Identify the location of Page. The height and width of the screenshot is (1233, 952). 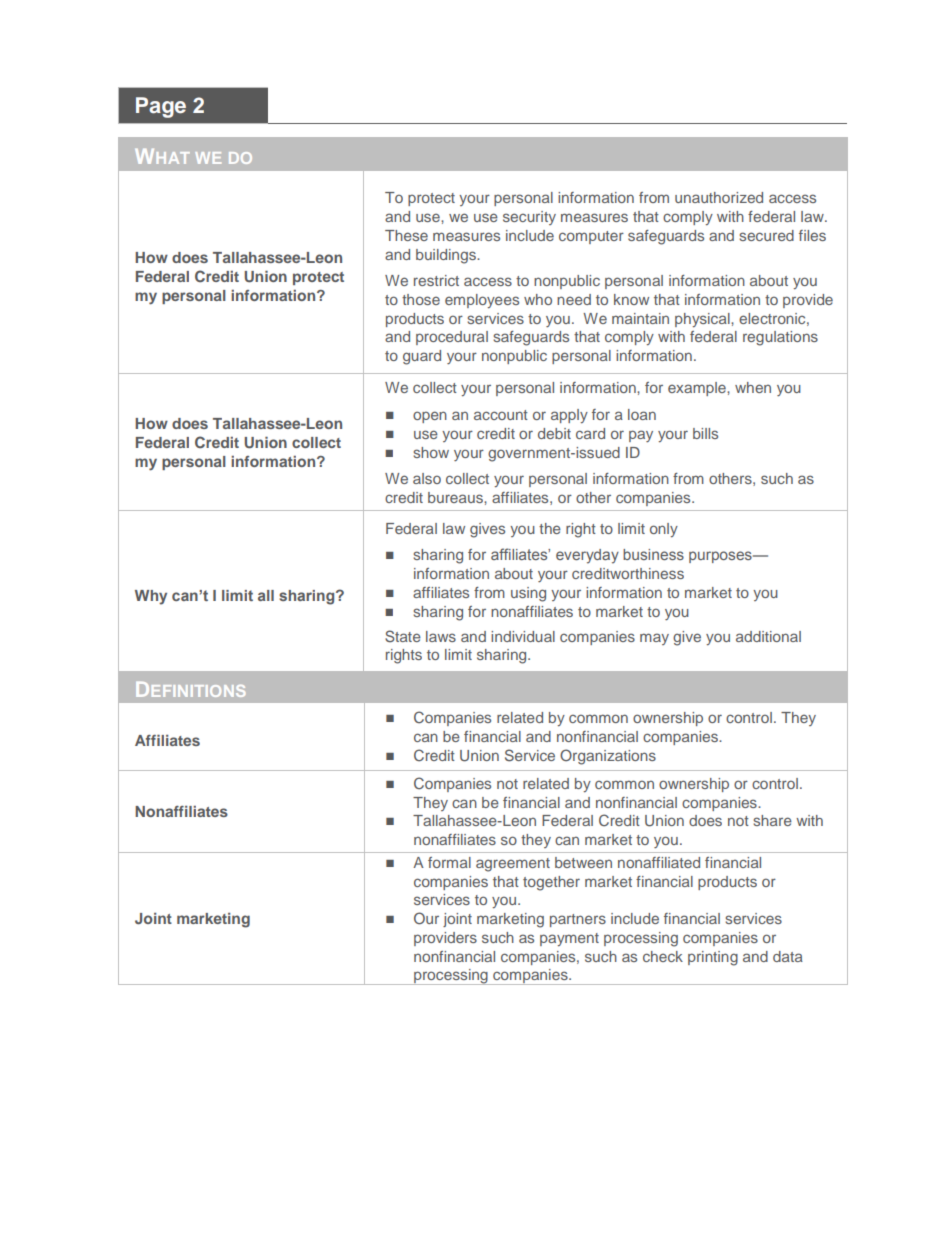
(161, 107).
